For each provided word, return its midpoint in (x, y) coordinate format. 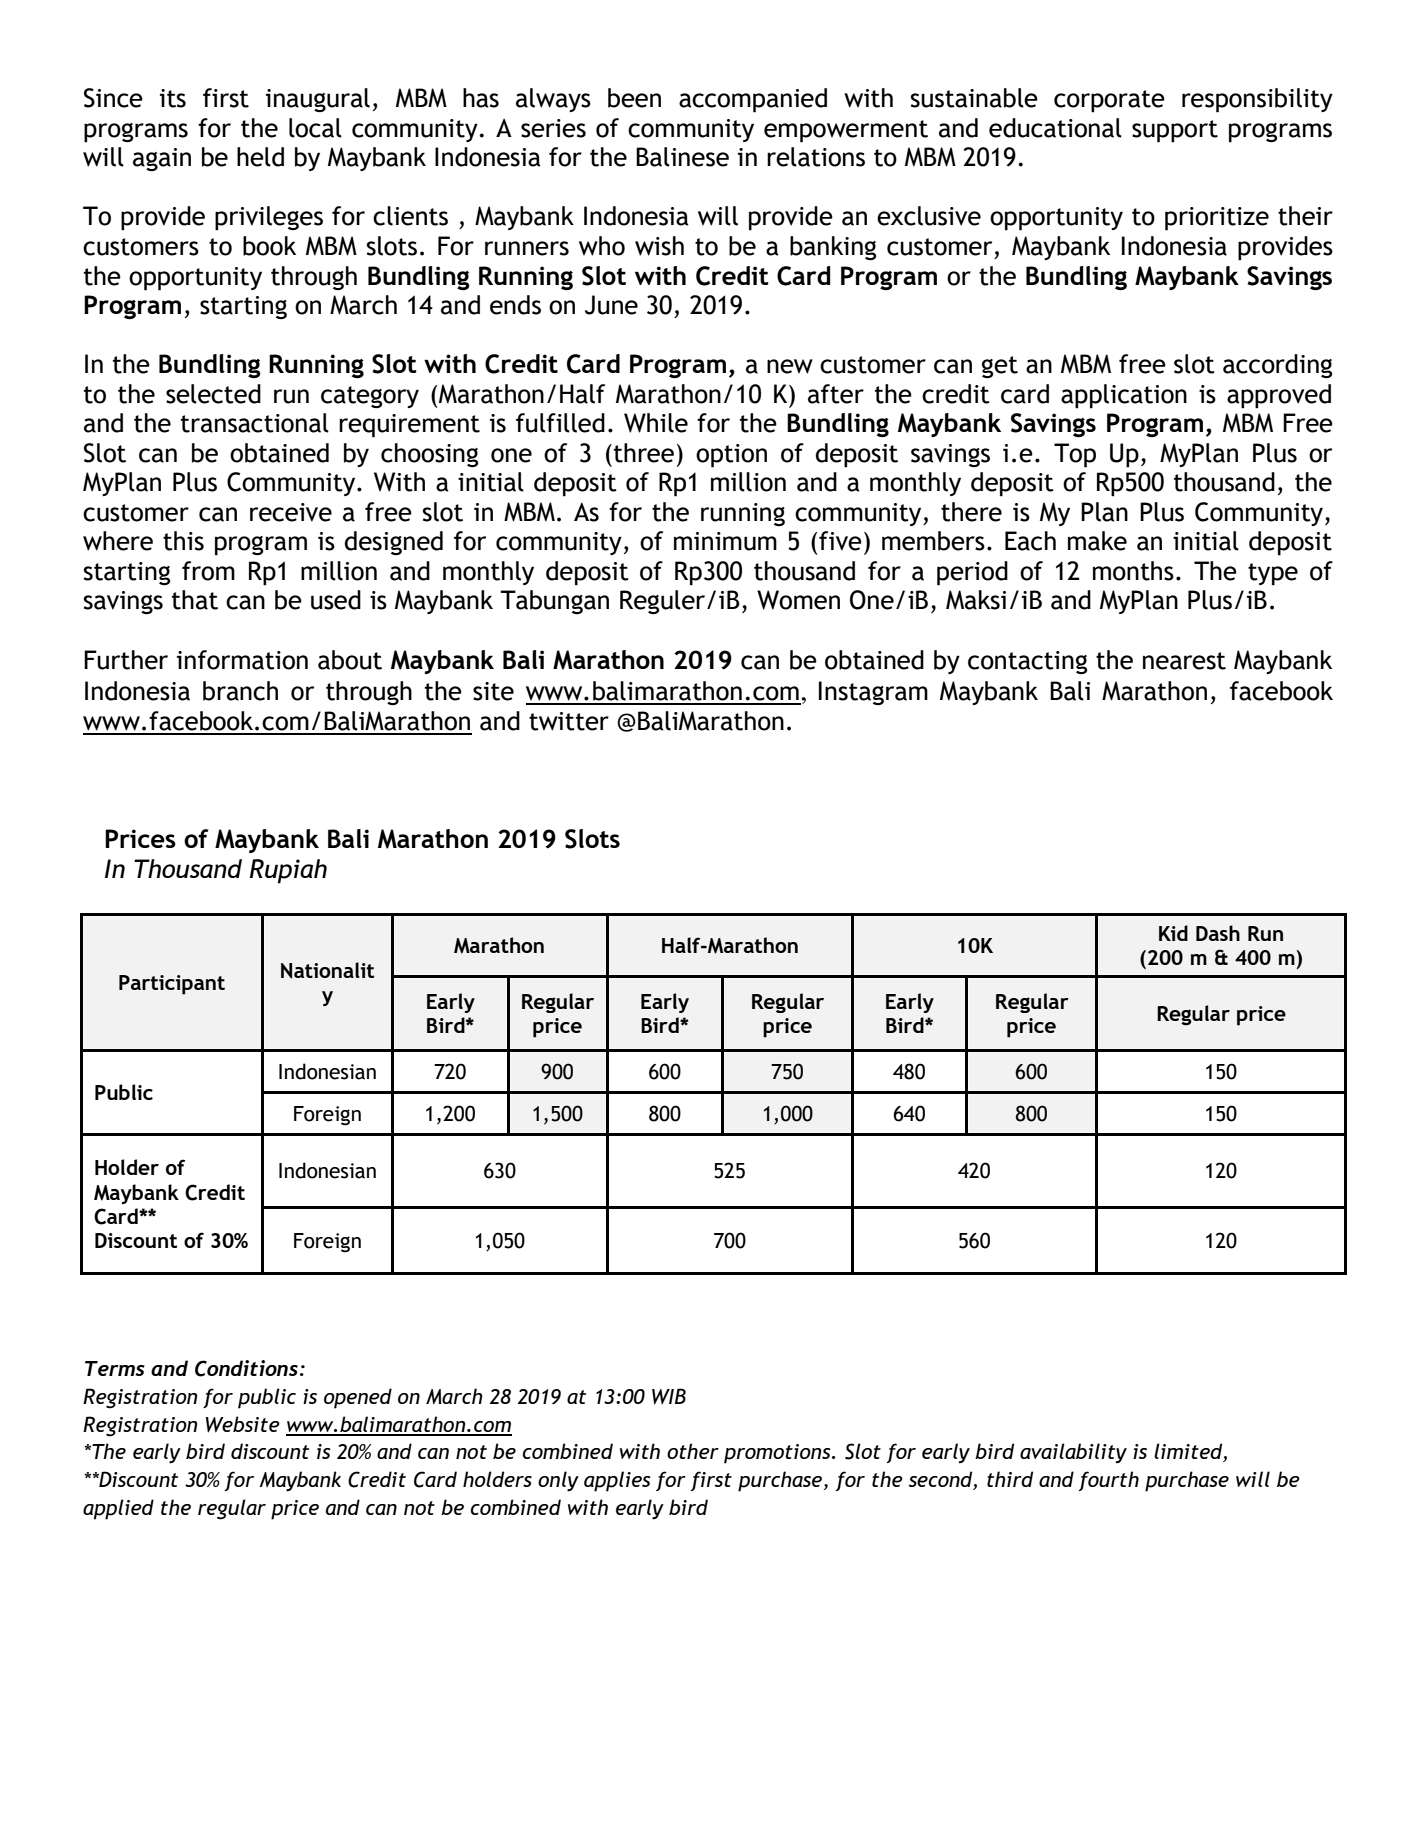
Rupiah (288, 871)
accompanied (753, 100)
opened (358, 1398)
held (260, 157)
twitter (569, 721)
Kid (1173, 933)
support (1175, 131)
